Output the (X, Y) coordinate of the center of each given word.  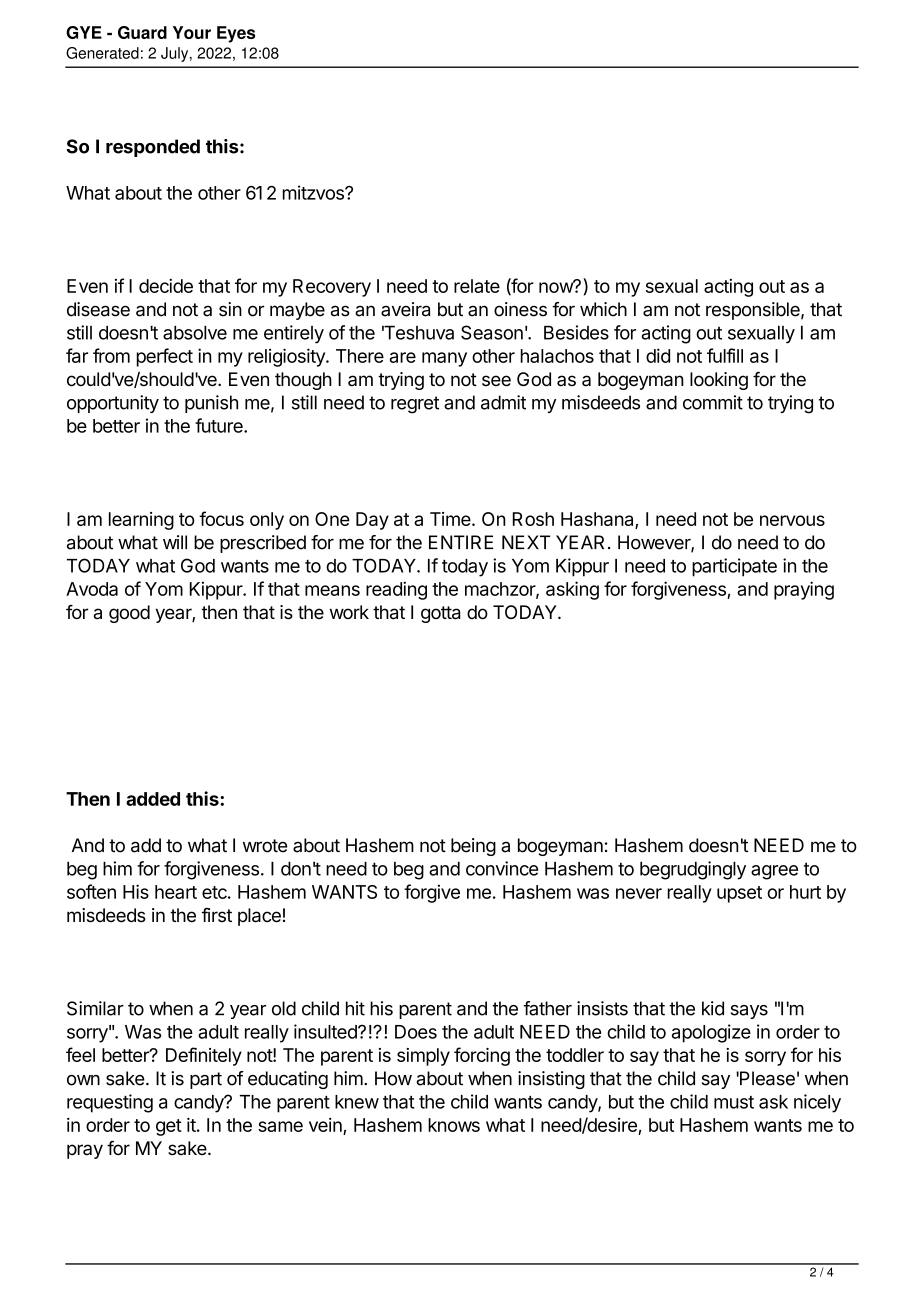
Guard (142, 32)
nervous (792, 520)
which (603, 309)
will (175, 542)
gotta (441, 614)
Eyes (236, 34)
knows (454, 1125)
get (169, 1127)
